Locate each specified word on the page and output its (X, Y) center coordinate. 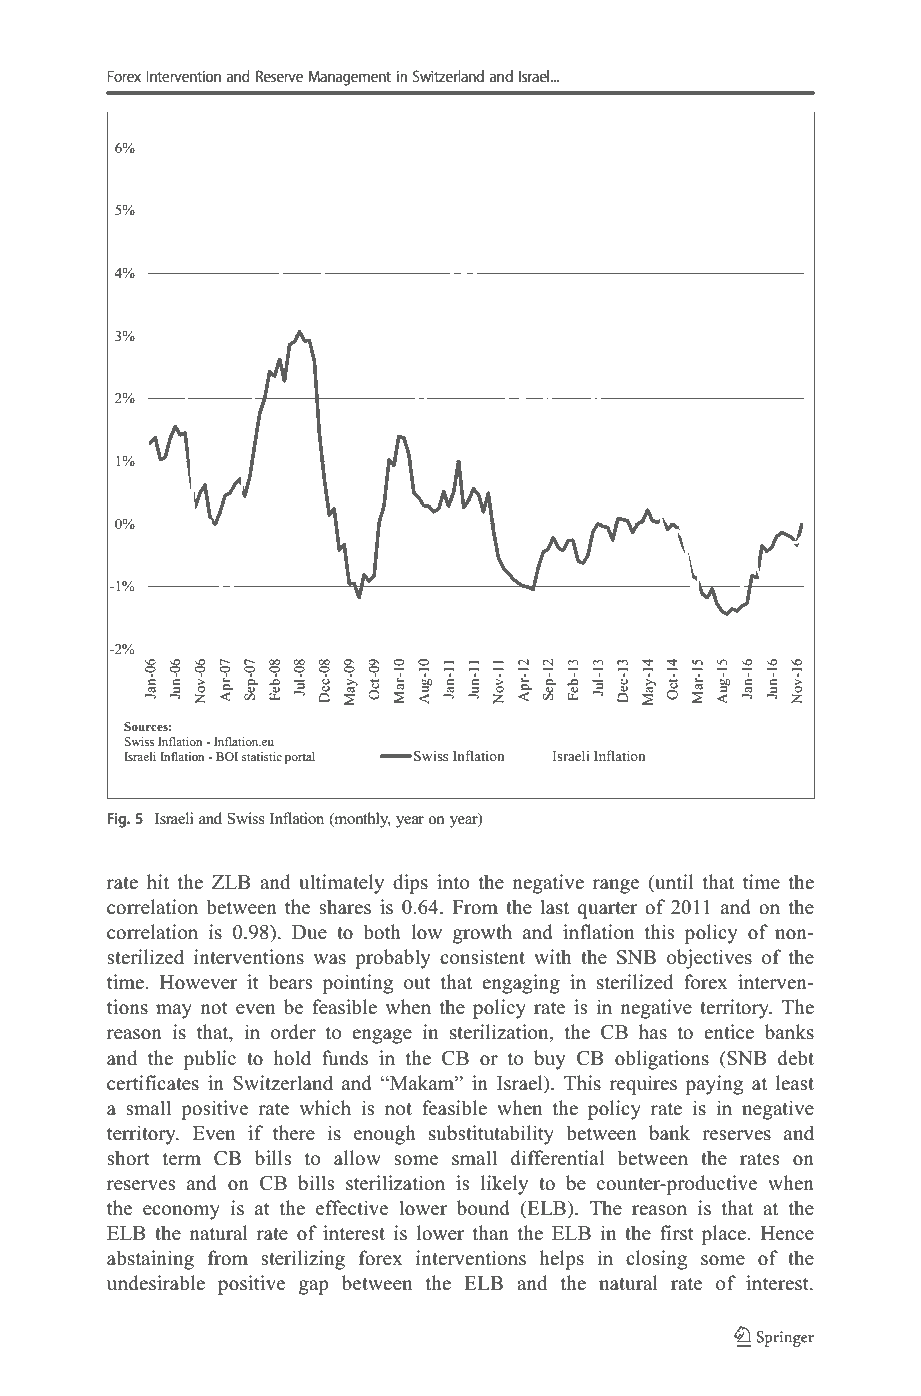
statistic (262, 756)
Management (350, 78)
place (725, 1235)
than (491, 1232)
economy (181, 1212)
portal (300, 758)
